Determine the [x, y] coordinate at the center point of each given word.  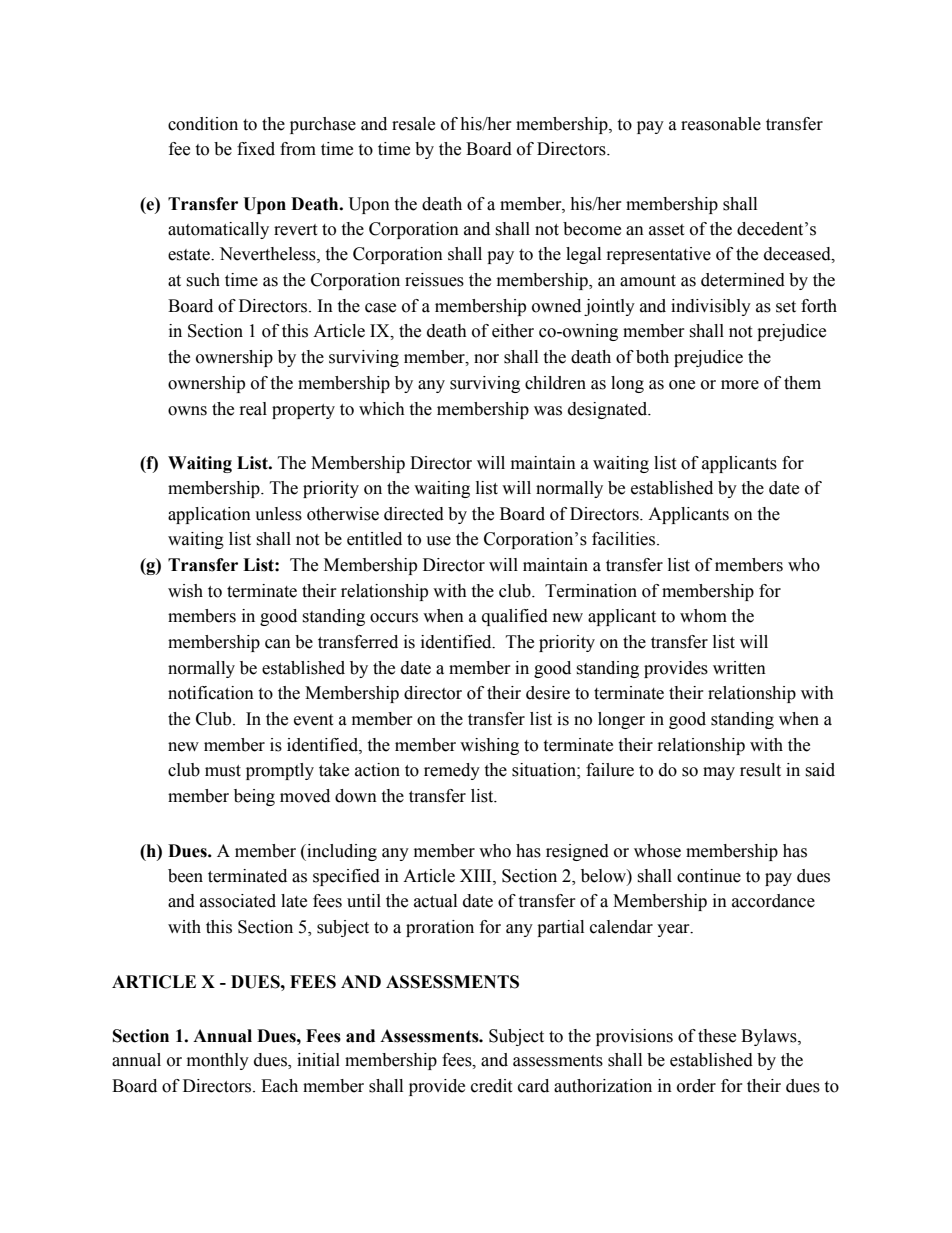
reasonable [721, 124]
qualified [515, 617]
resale [413, 124]
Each [279, 1086]
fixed [256, 149]
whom [703, 616]
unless [278, 514]
